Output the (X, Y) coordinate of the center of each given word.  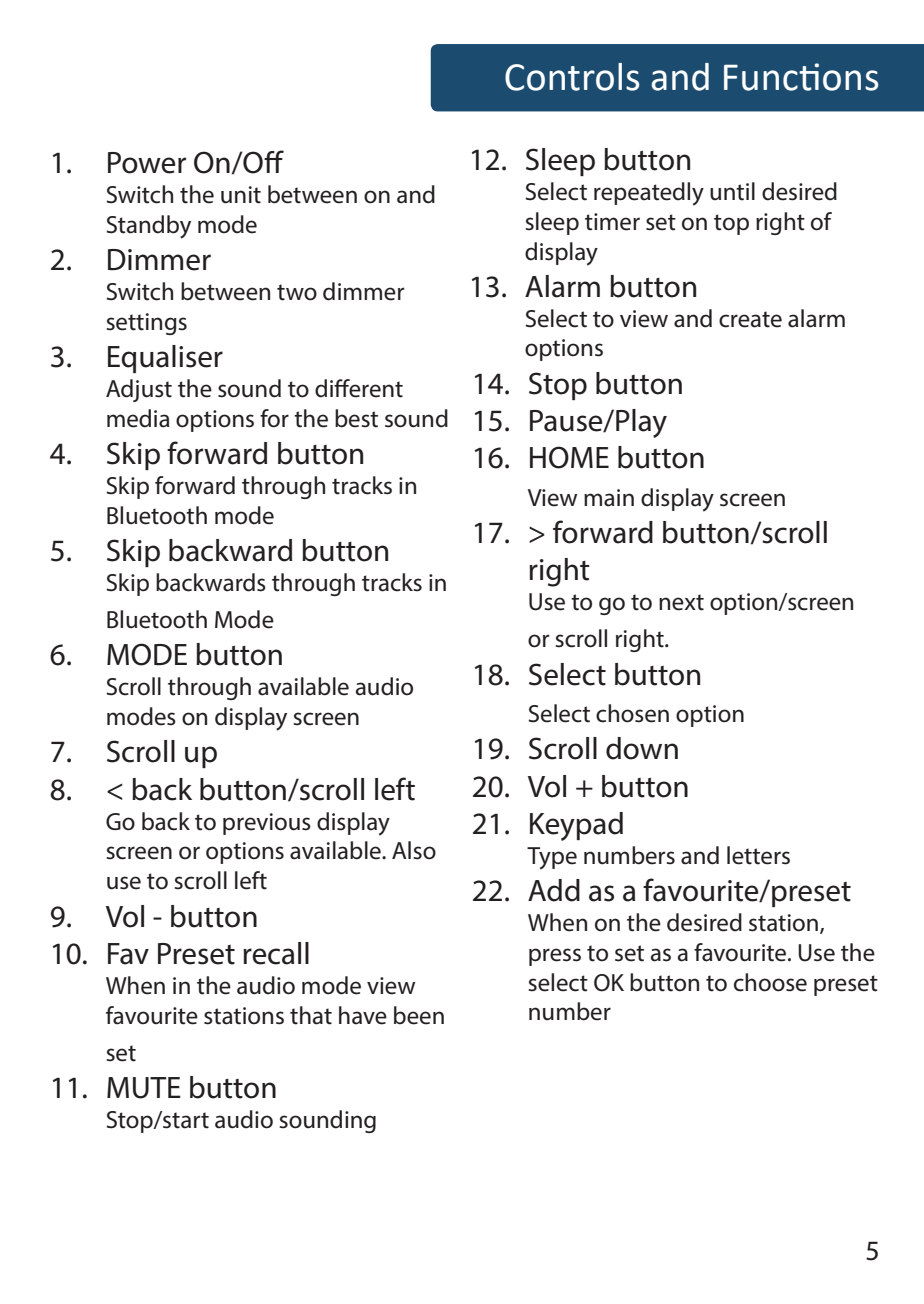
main (609, 498)
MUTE (144, 1088)
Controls (572, 77)
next (681, 602)
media (138, 418)
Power (147, 163)
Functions (801, 77)
